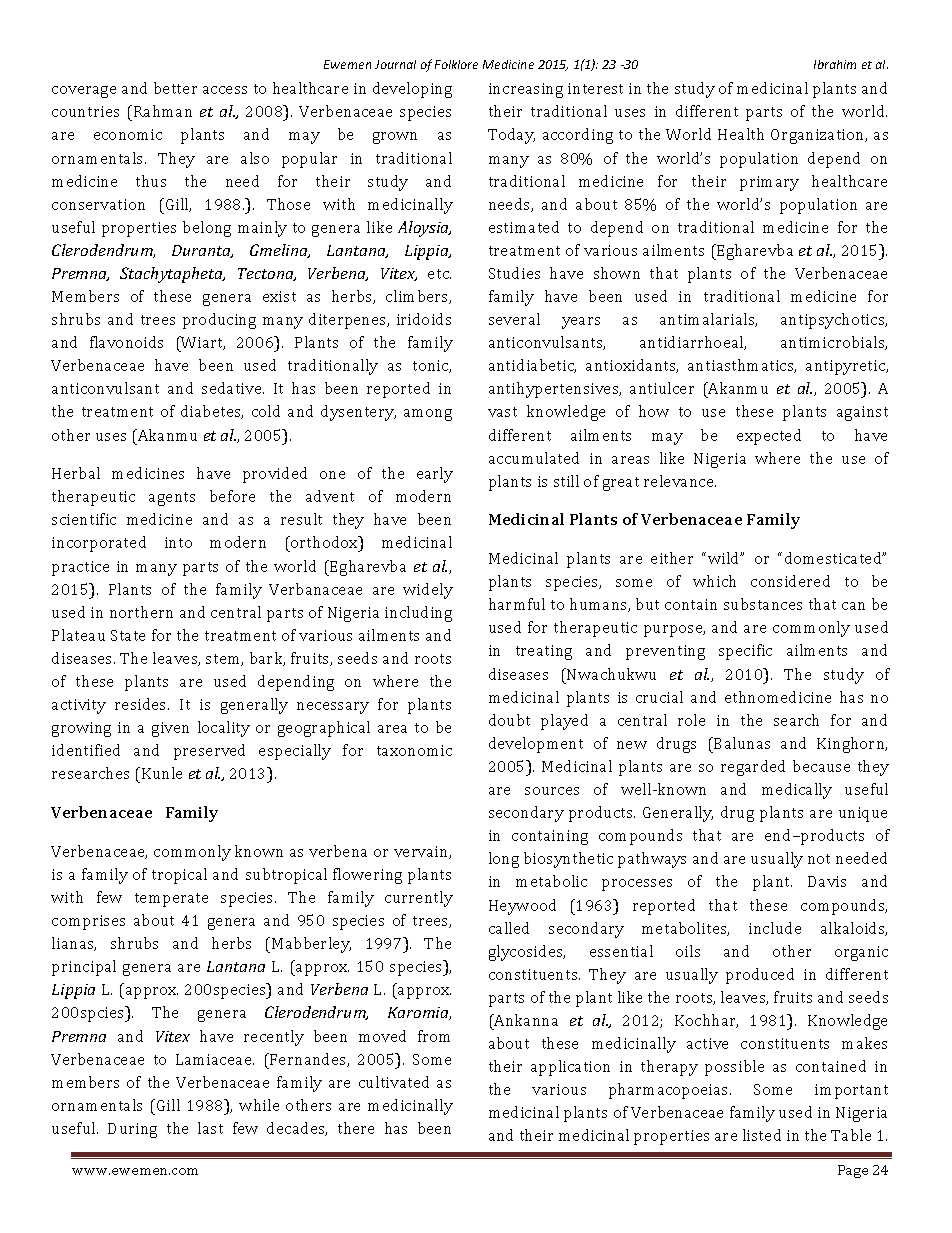 The height and width of the screenshot is (1233, 952). Describe the element at coordinates (456, 64) in the screenshot. I see `Folklore` at that location.
